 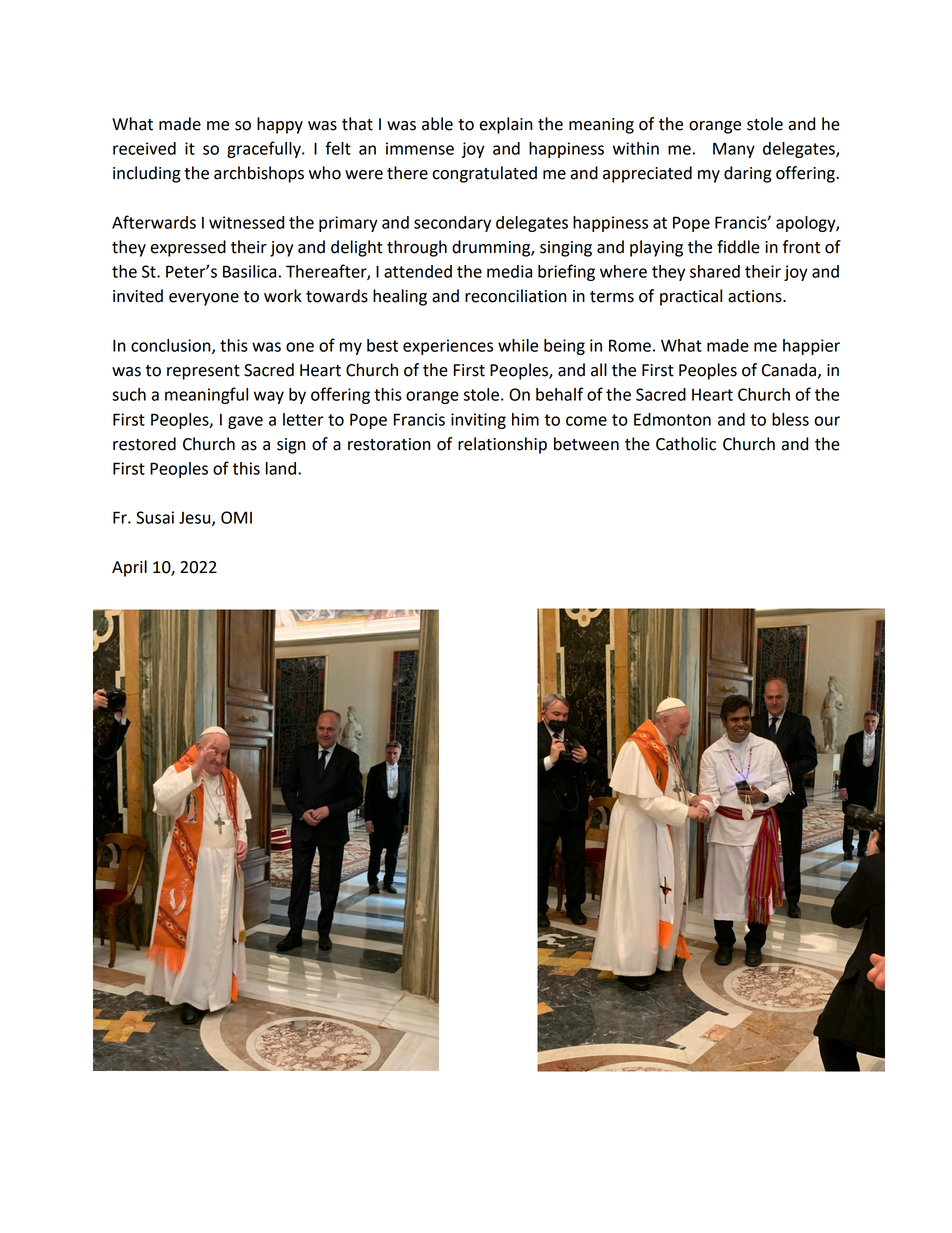 What do you see at coordinates (448, 347) in the screenshot?
I see `experiences` at bounding box center [448, 347].
